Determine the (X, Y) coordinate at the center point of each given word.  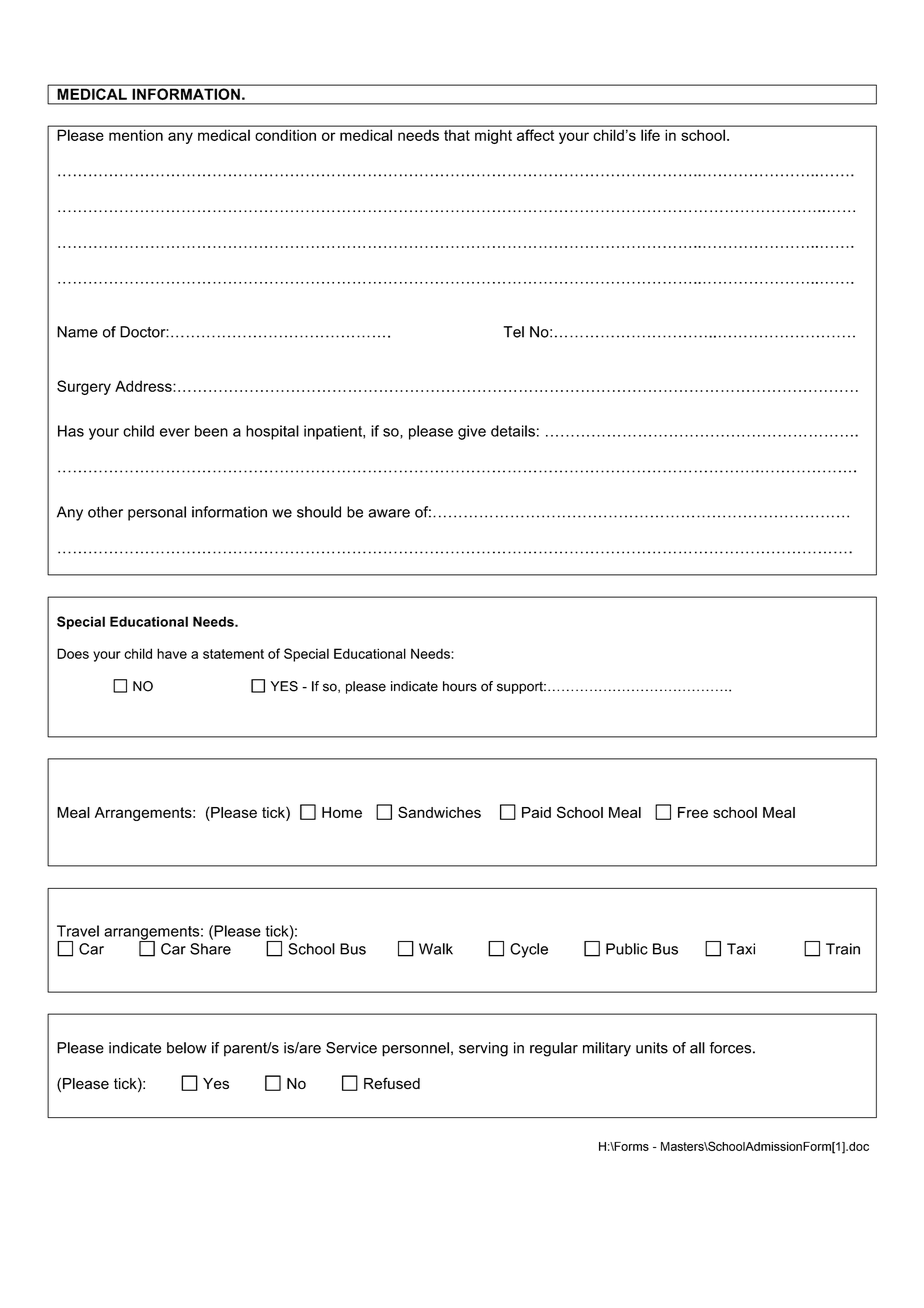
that (457, 135)
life (650, 135)
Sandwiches (439, 812)
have (172, 653)
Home (342, 812)
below (187, 1048)
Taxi (741, 949)
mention (136, 135)
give (472, 432)
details (513, 431)
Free (693, 812)
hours (460, 686)
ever (175, 432)
